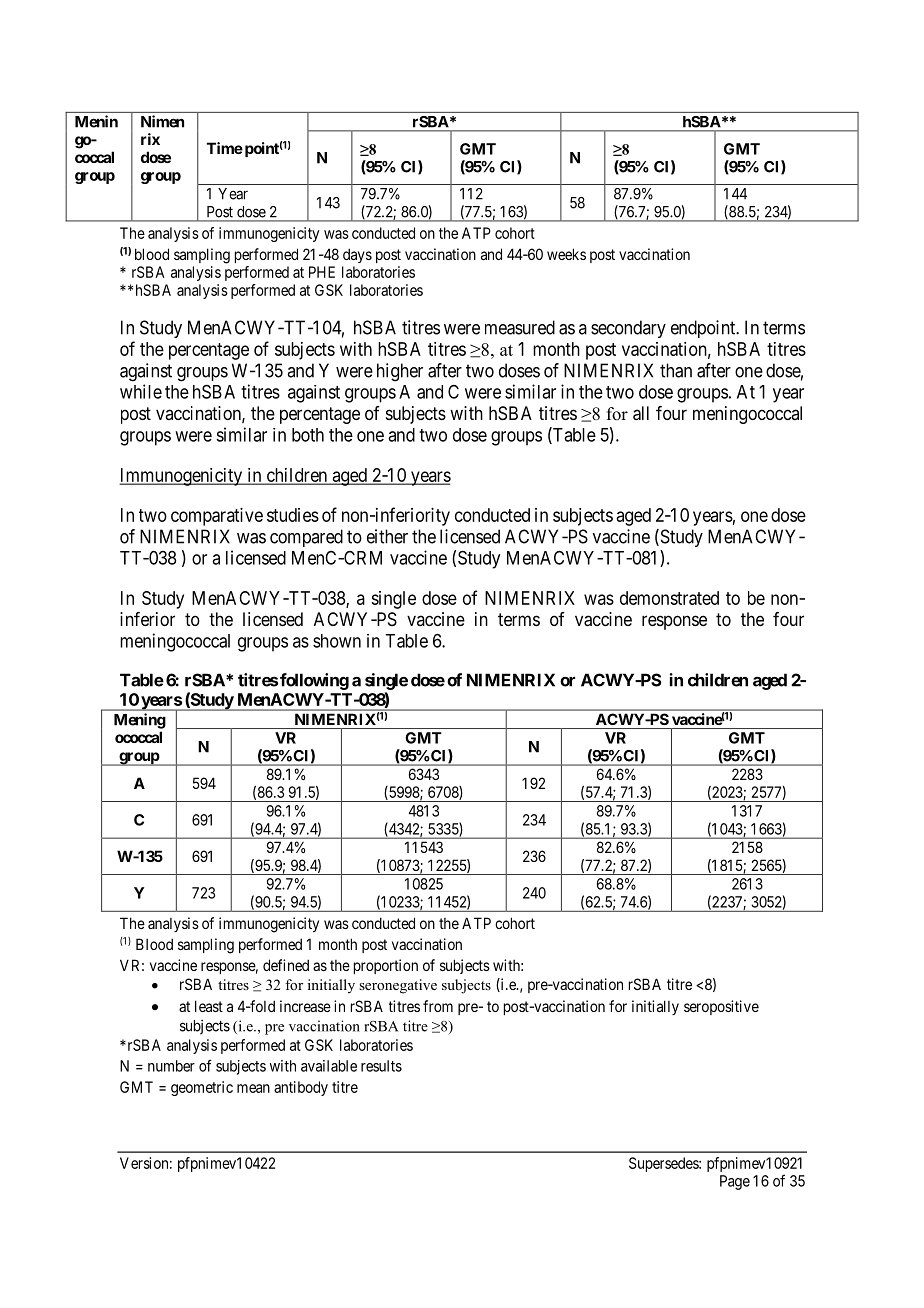 The height and width of the screenshot is (1308, 924). Describe the element at coordinates (357, 255) in the screenshot. I see `days` at that location.
